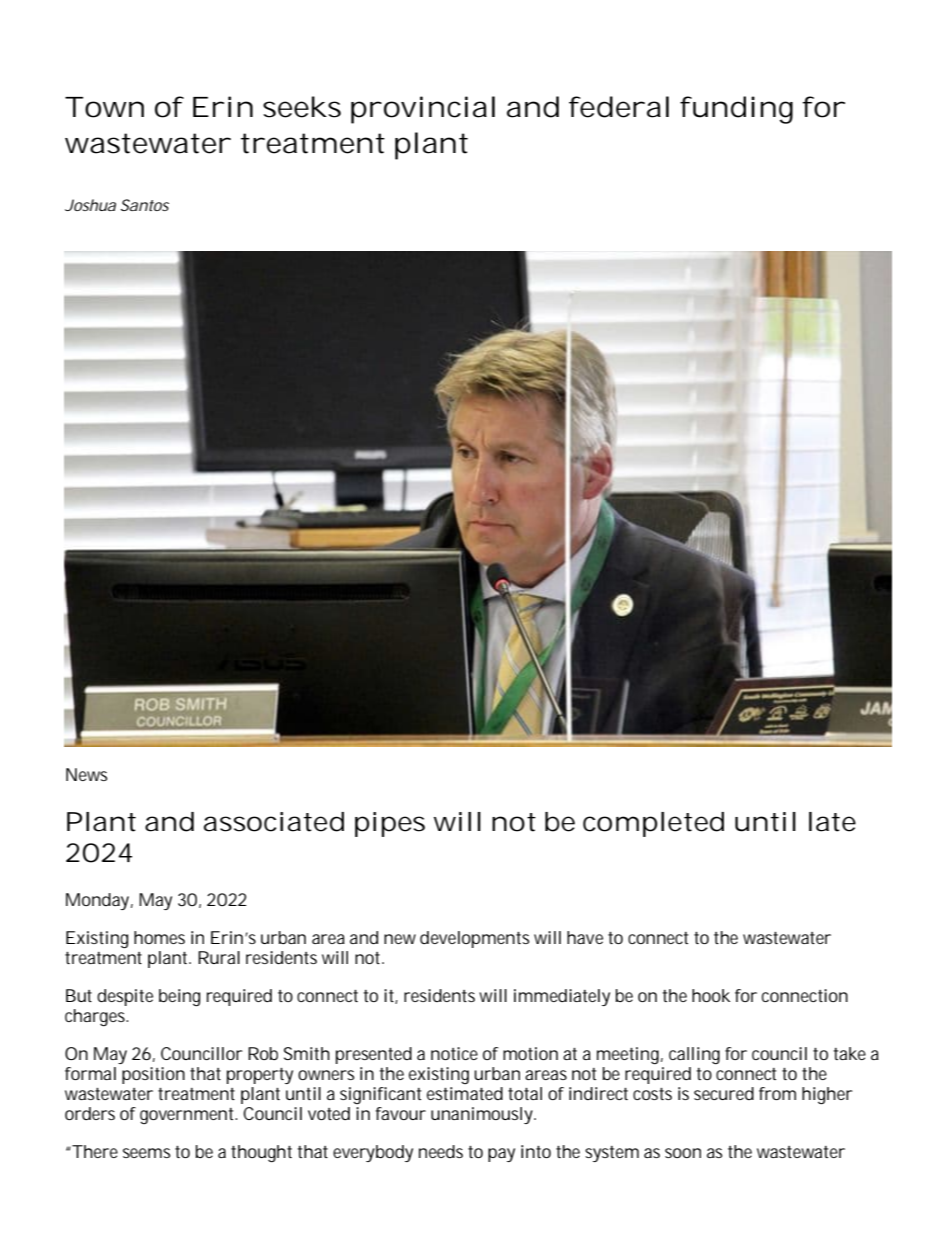 This screenshot has height=1233, width=952. Describe the element at coordinates (145, 205) in the screenshot. I see `Santos` at that location.
